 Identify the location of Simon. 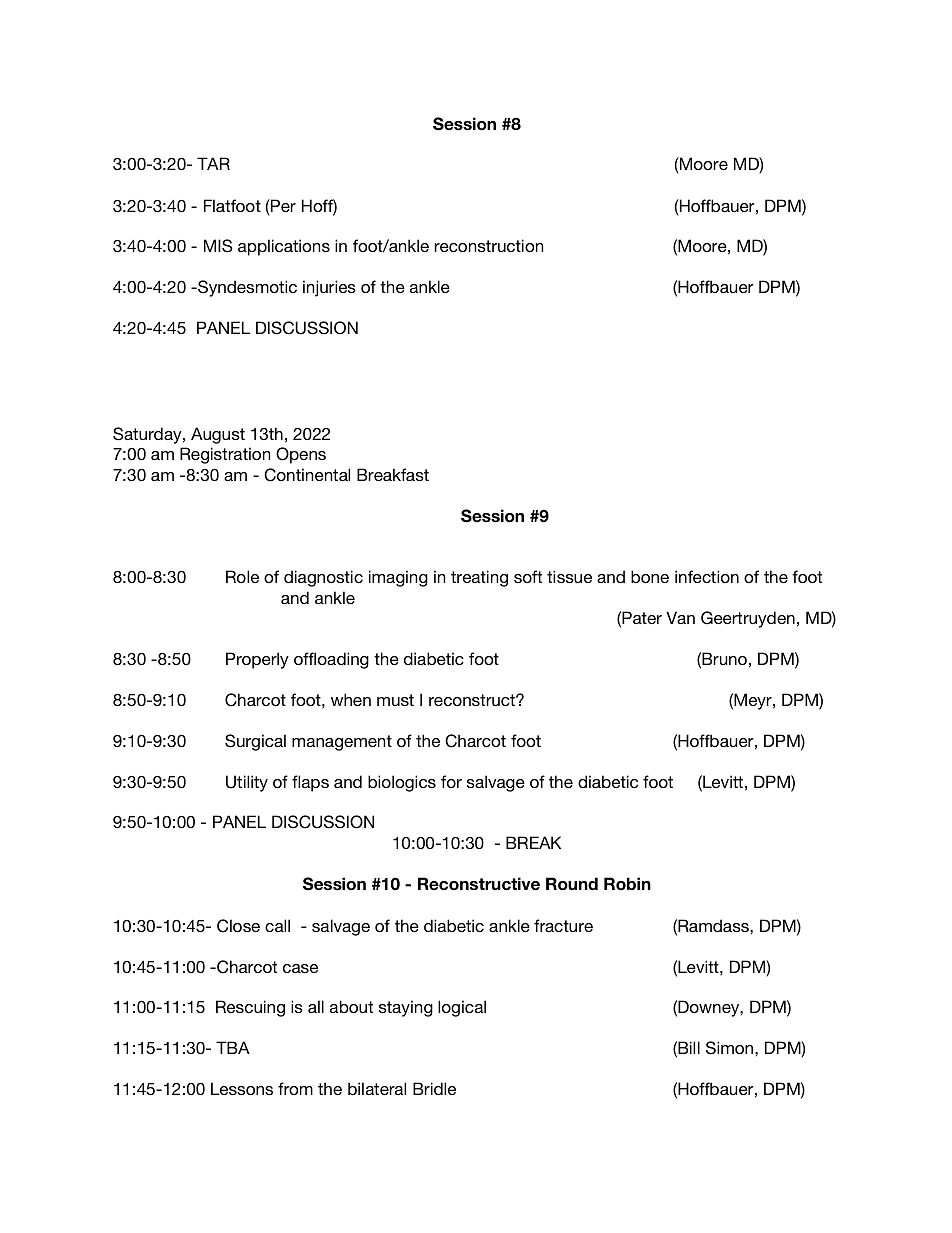
(731, 1048).
